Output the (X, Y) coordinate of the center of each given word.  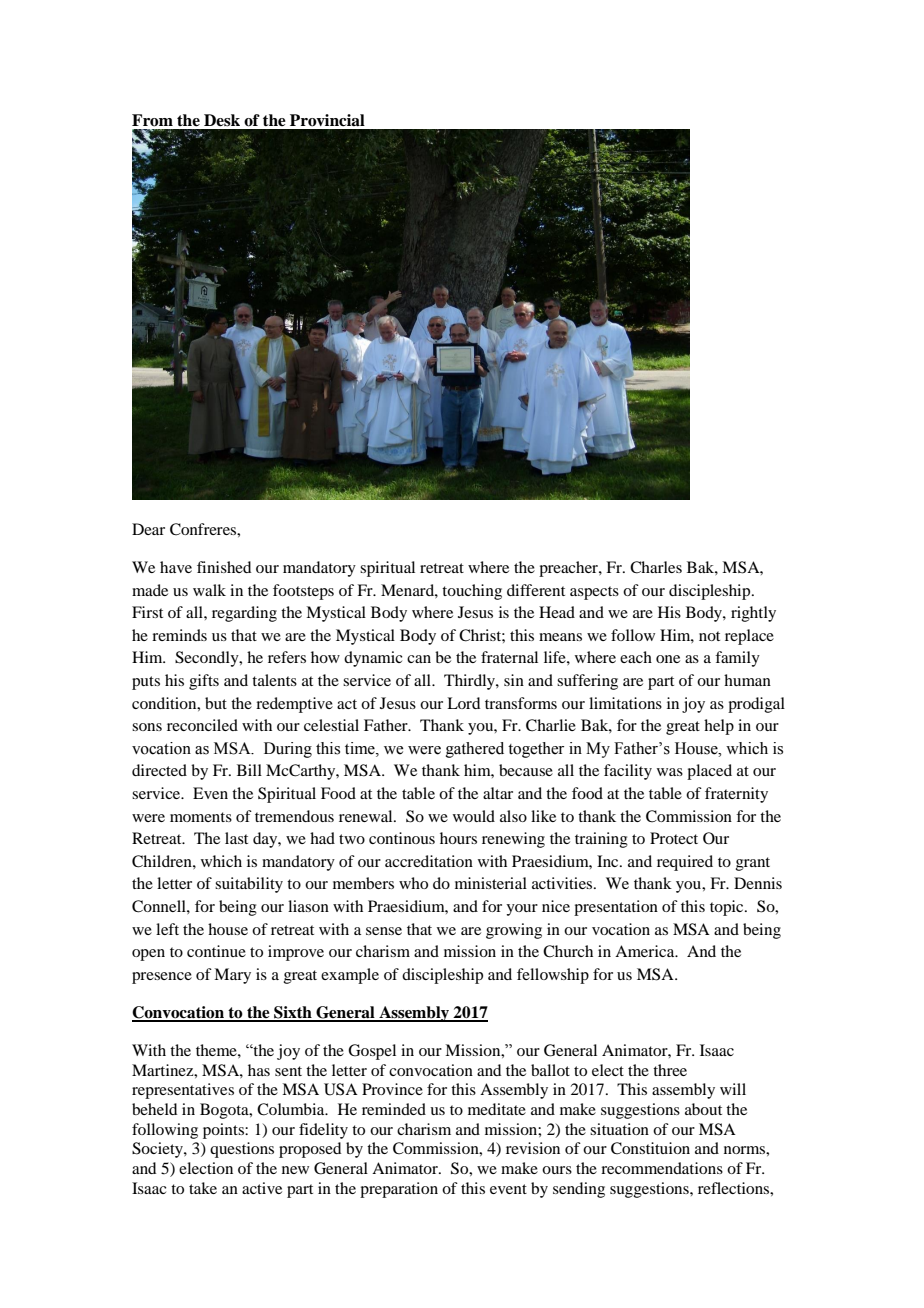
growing (514, 931)
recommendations (662, 1168)
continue (216, 951)
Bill (249, 770)
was (670, 772)
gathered (475, 750)
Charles (656, 567)
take (203, 1188)
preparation (399, 1190)
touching (472, 592)
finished (224, 567)
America (646, 951)
